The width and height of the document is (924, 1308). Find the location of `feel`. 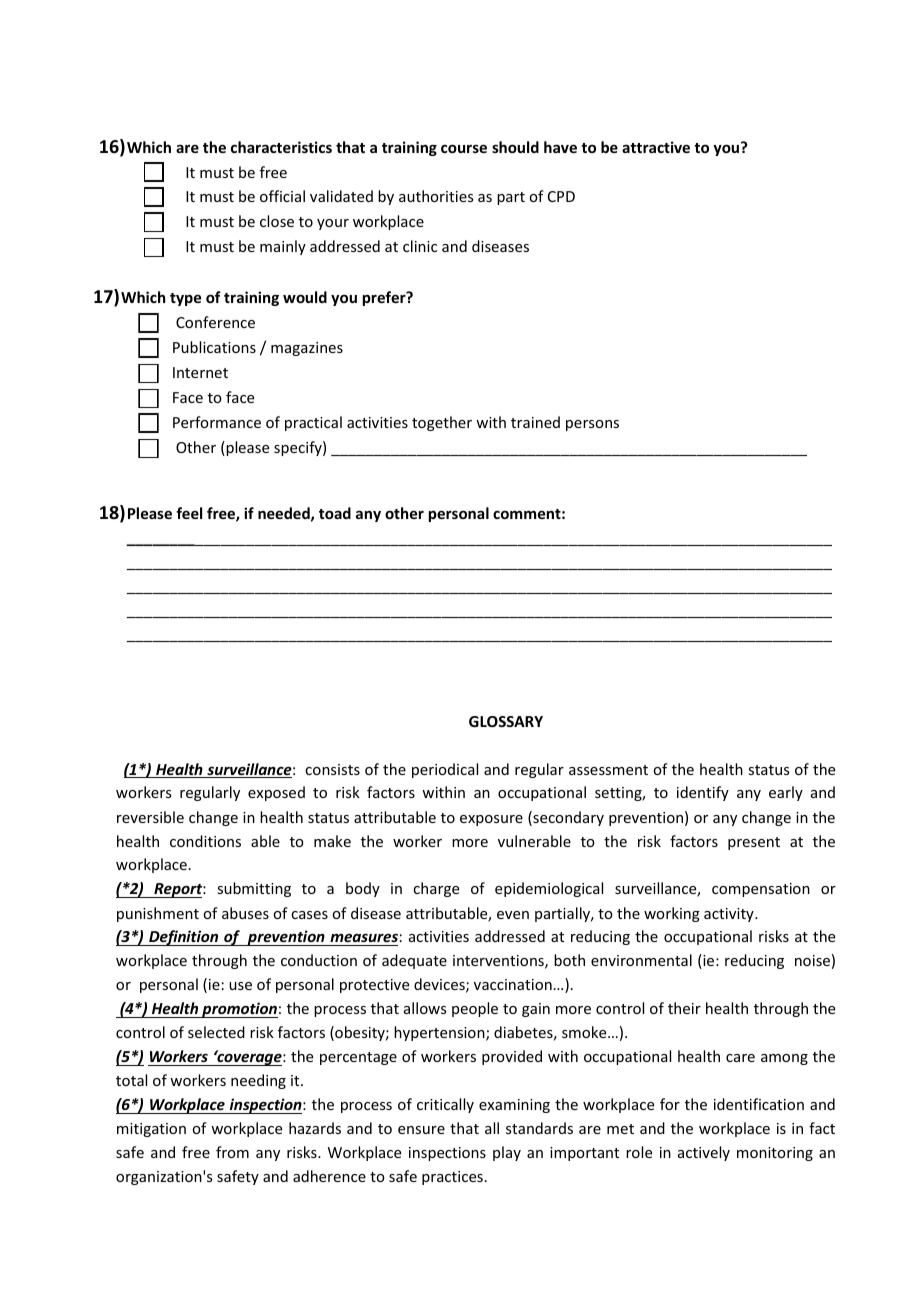

feel is located at coordinates (189, 513).
